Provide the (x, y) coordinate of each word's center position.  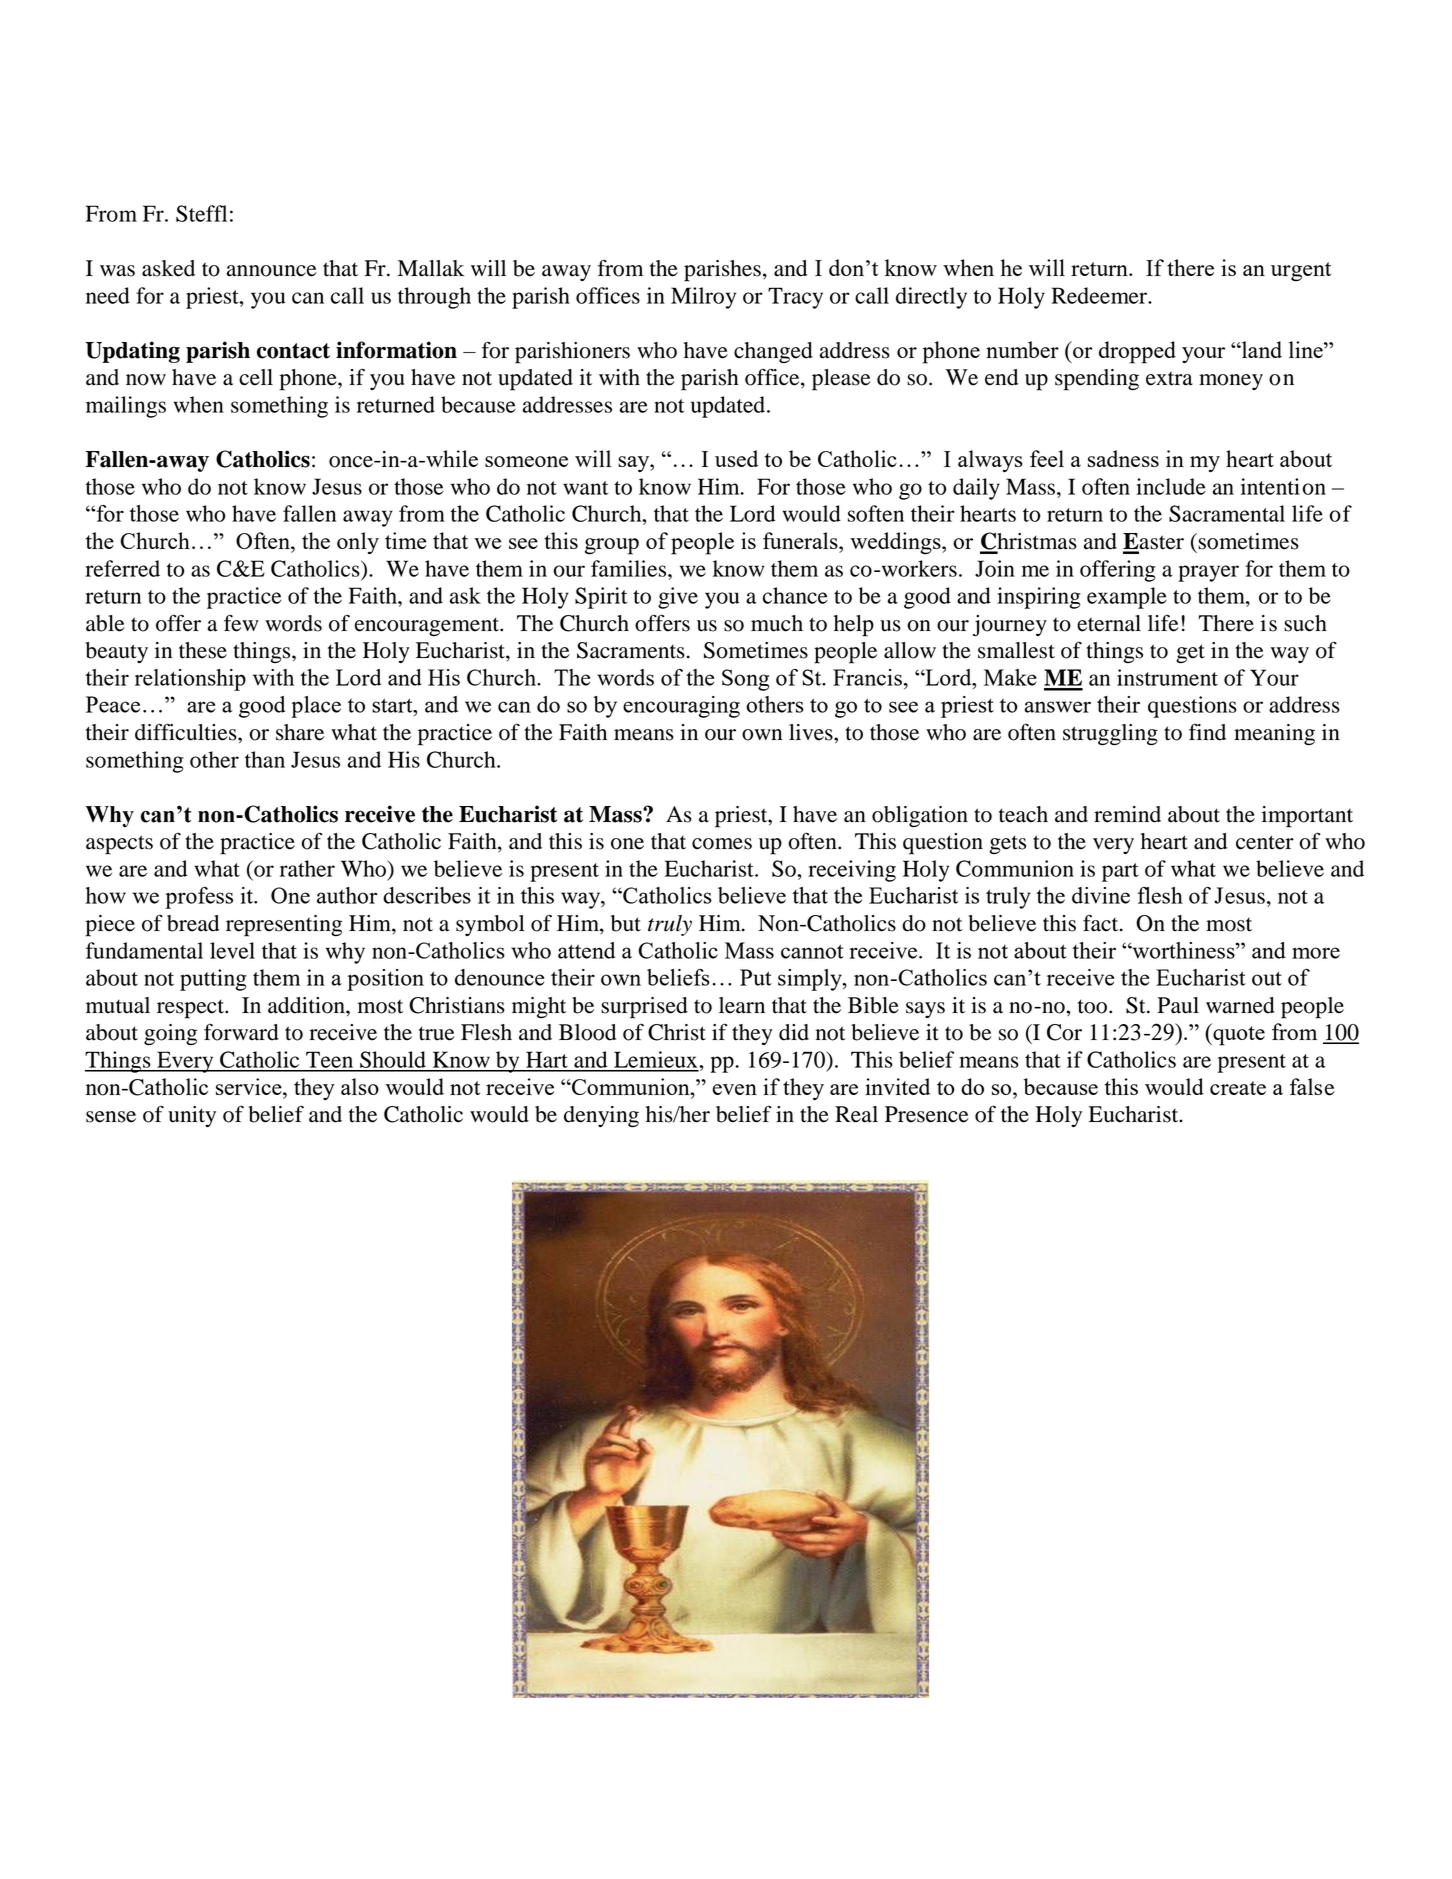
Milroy (703, 298)
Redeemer (1100, 295)
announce (272, 271)
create (1238, 1088)
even (735, 1089)
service (250, 1086)
